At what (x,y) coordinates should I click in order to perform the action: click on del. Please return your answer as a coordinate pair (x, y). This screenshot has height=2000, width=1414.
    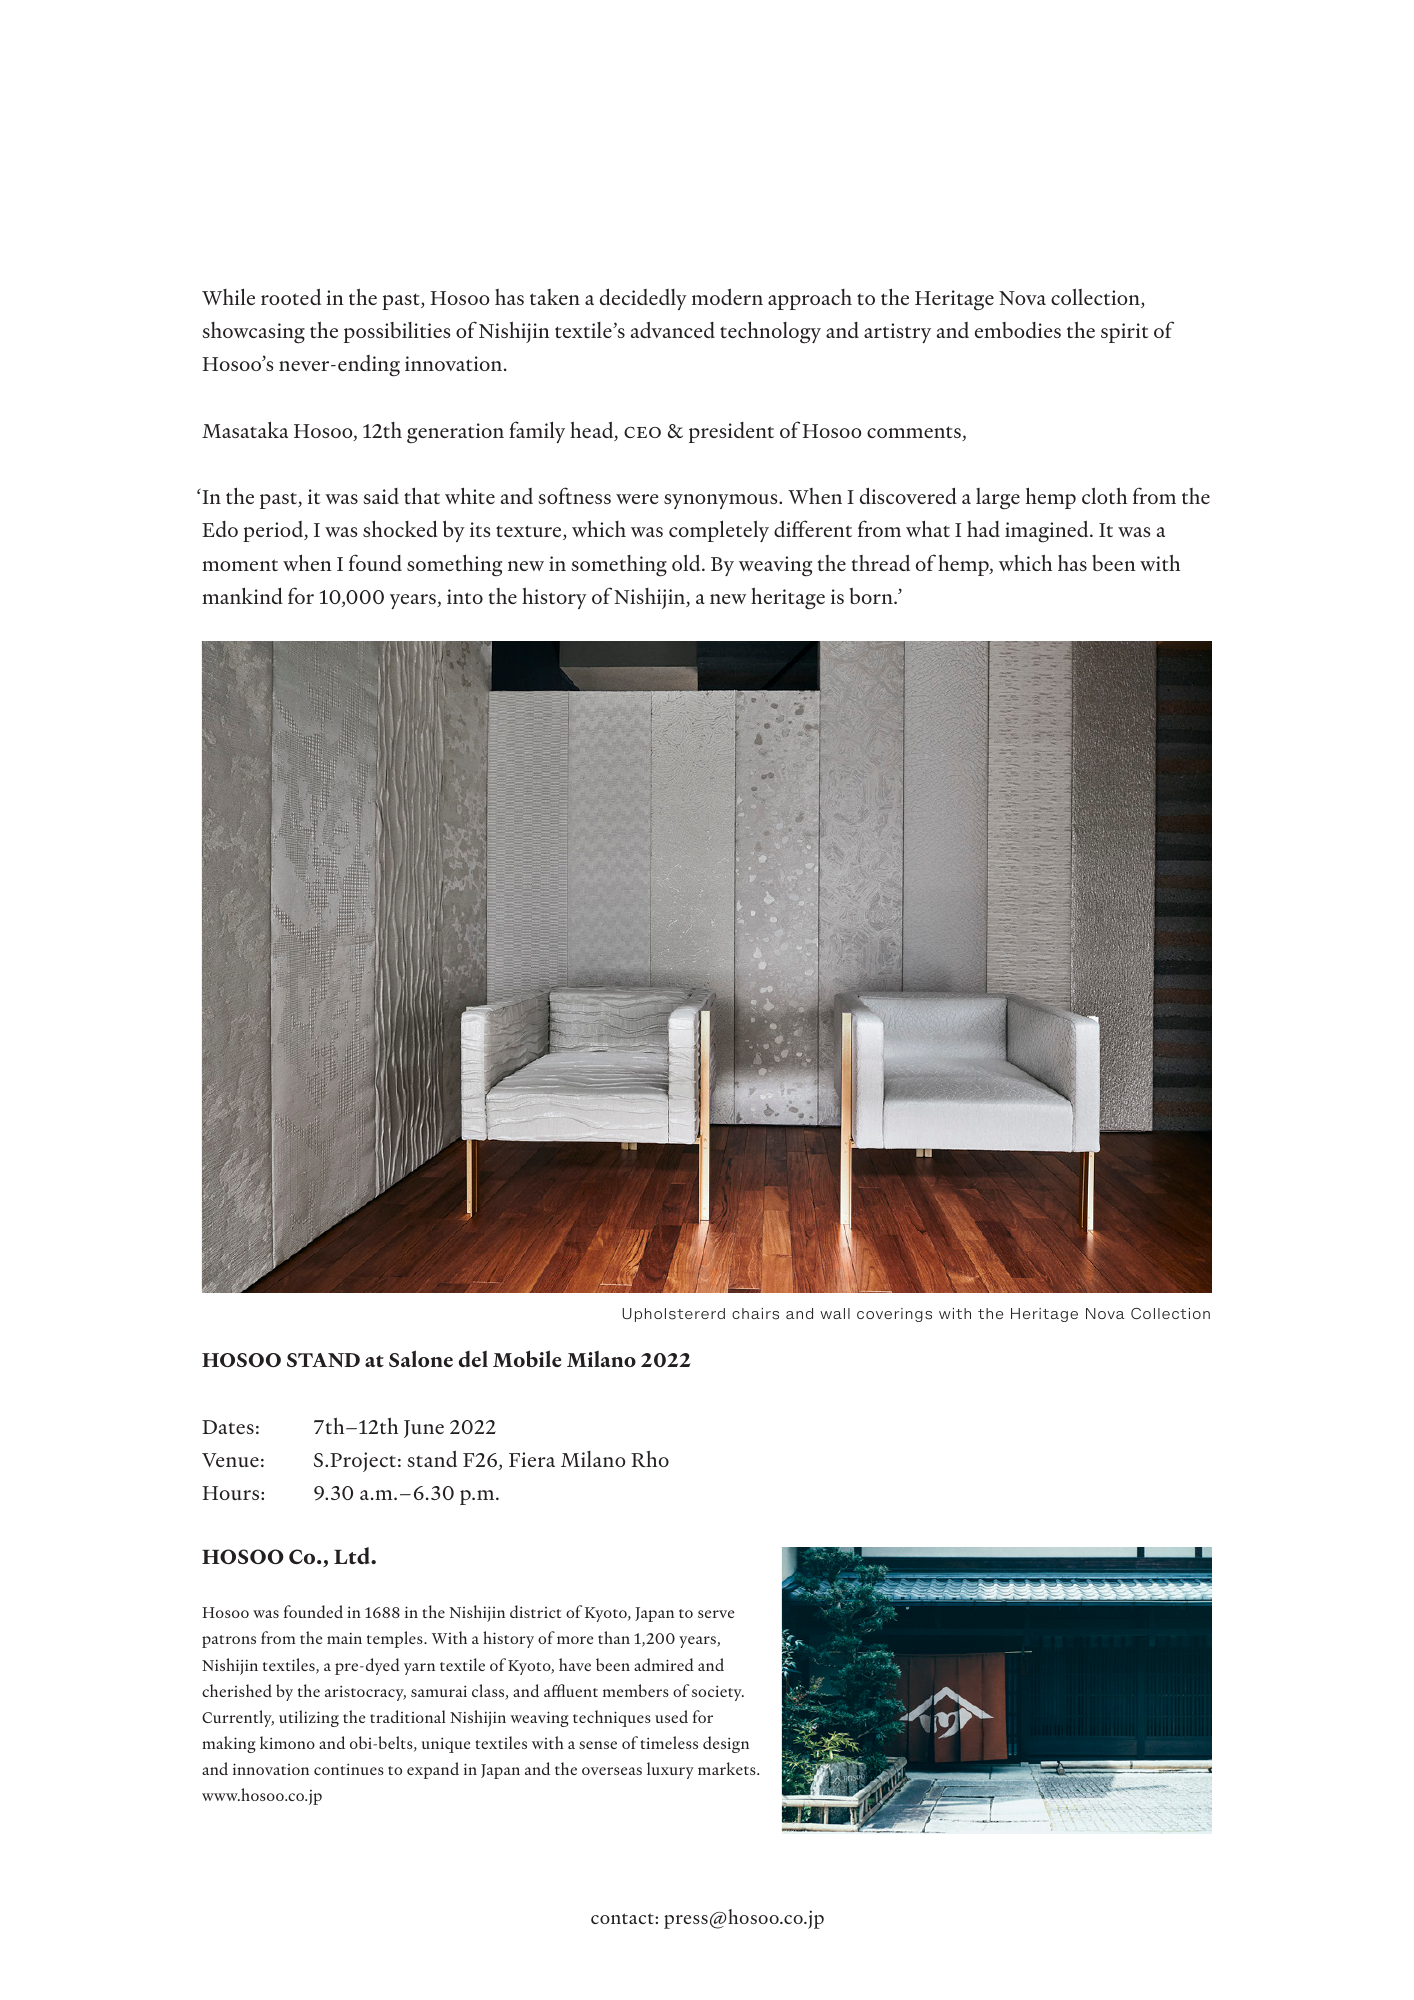
    Looking at the image, I should click on (473, 1359).
